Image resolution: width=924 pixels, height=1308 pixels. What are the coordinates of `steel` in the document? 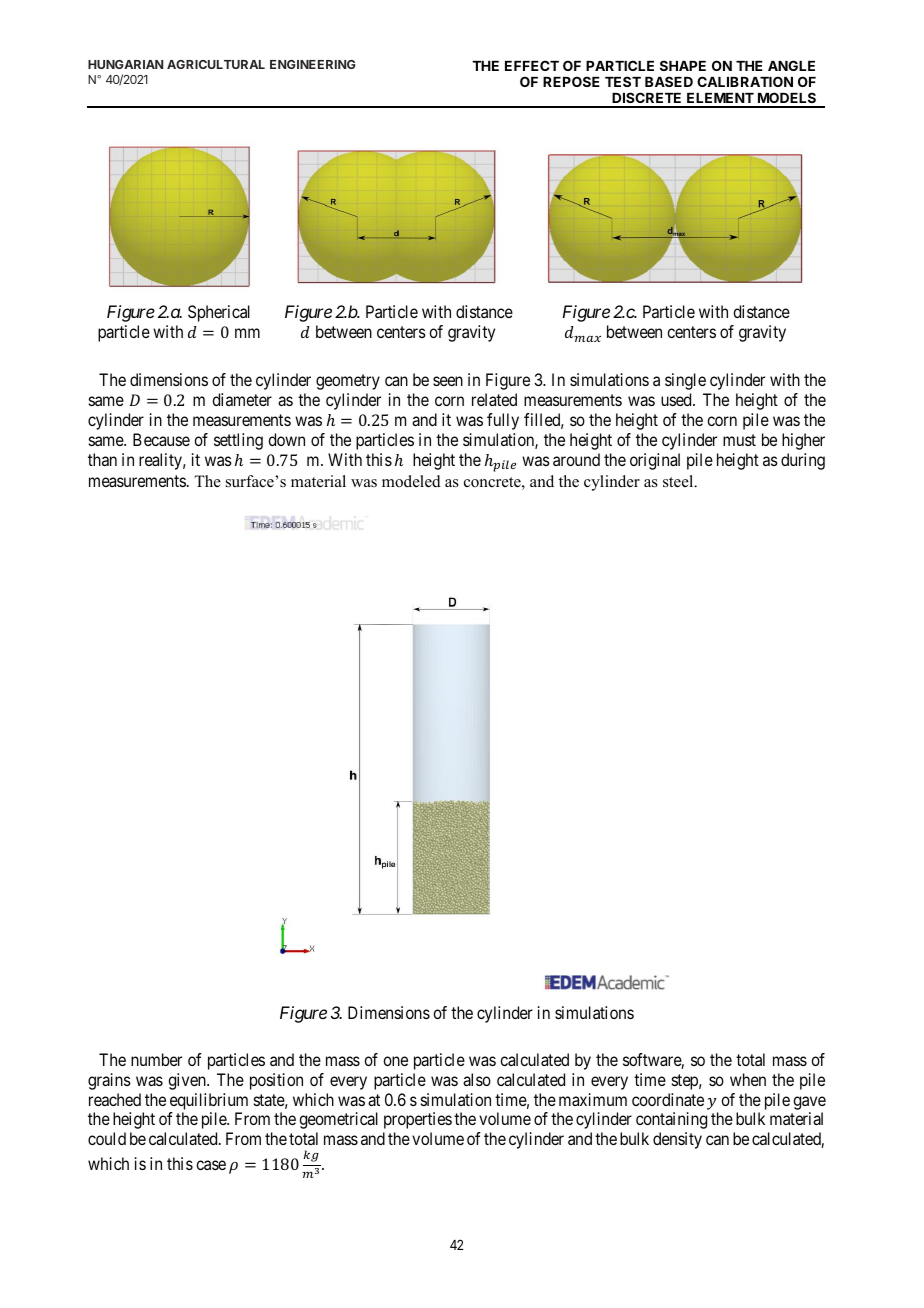 It's located at (679, 481).
